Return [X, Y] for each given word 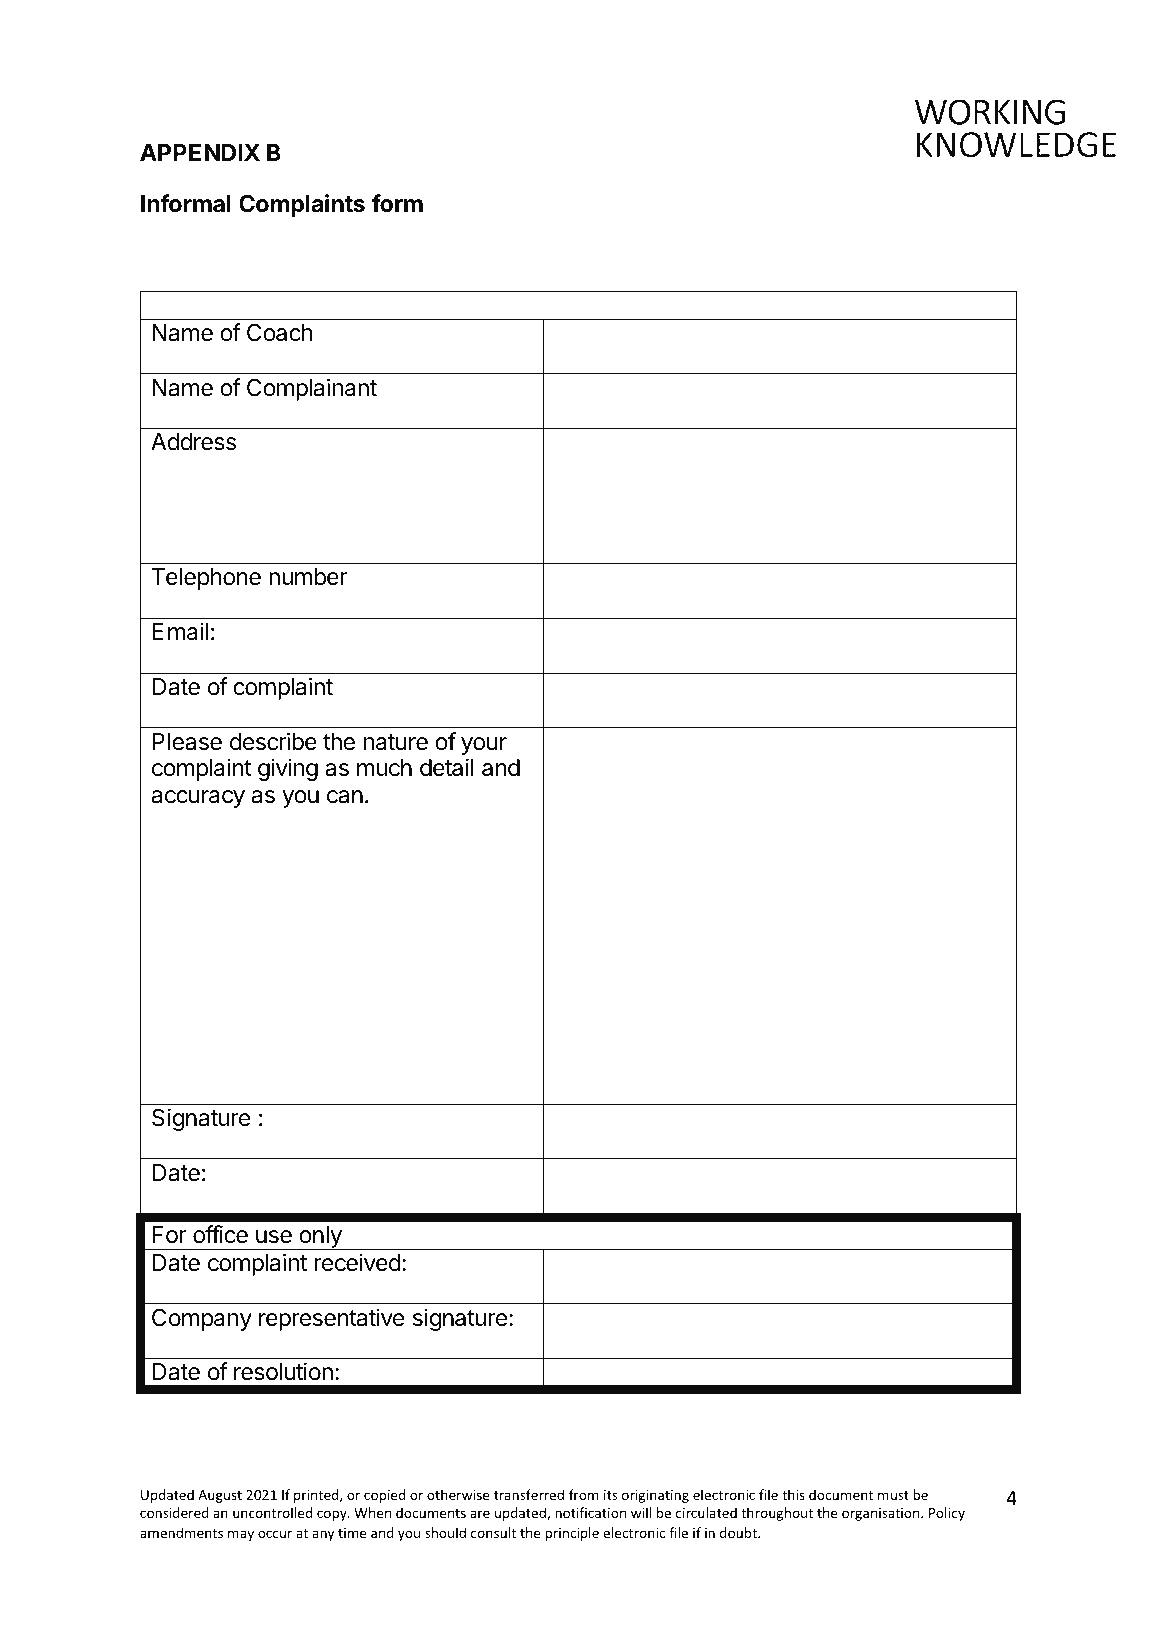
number [308, 577]
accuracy [198, 799]
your [484, 746]
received [358, 1262]
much [384, 768]
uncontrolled [272, 1512]
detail [447, 767]
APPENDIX [200, 152]
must [893, 1495]
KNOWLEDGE [349, 304]
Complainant [312, 389]
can [345, 797]
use [274, 1237]
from [583, 1494]
